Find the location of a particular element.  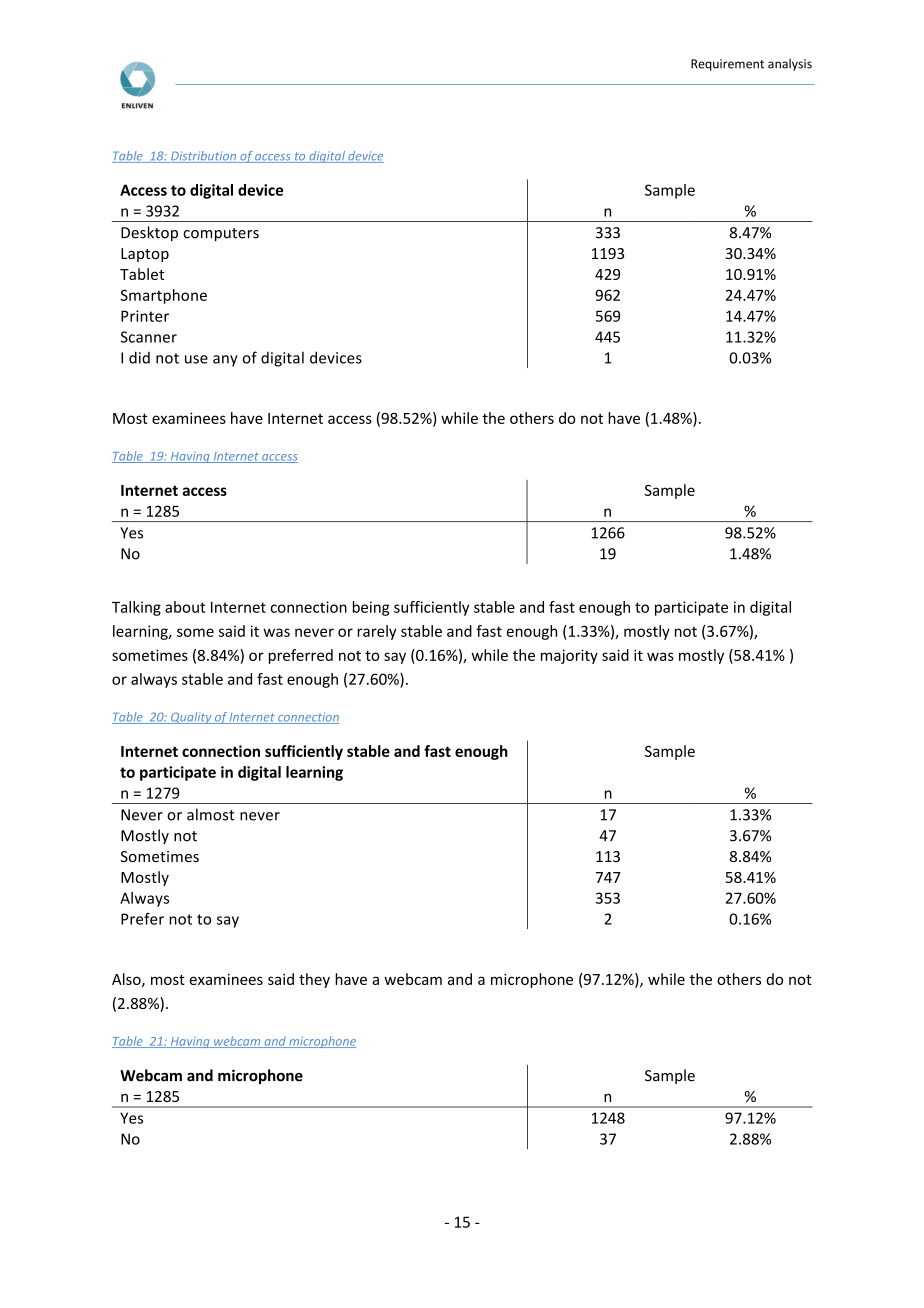

Requirement is located at coordinates (727, 65).
